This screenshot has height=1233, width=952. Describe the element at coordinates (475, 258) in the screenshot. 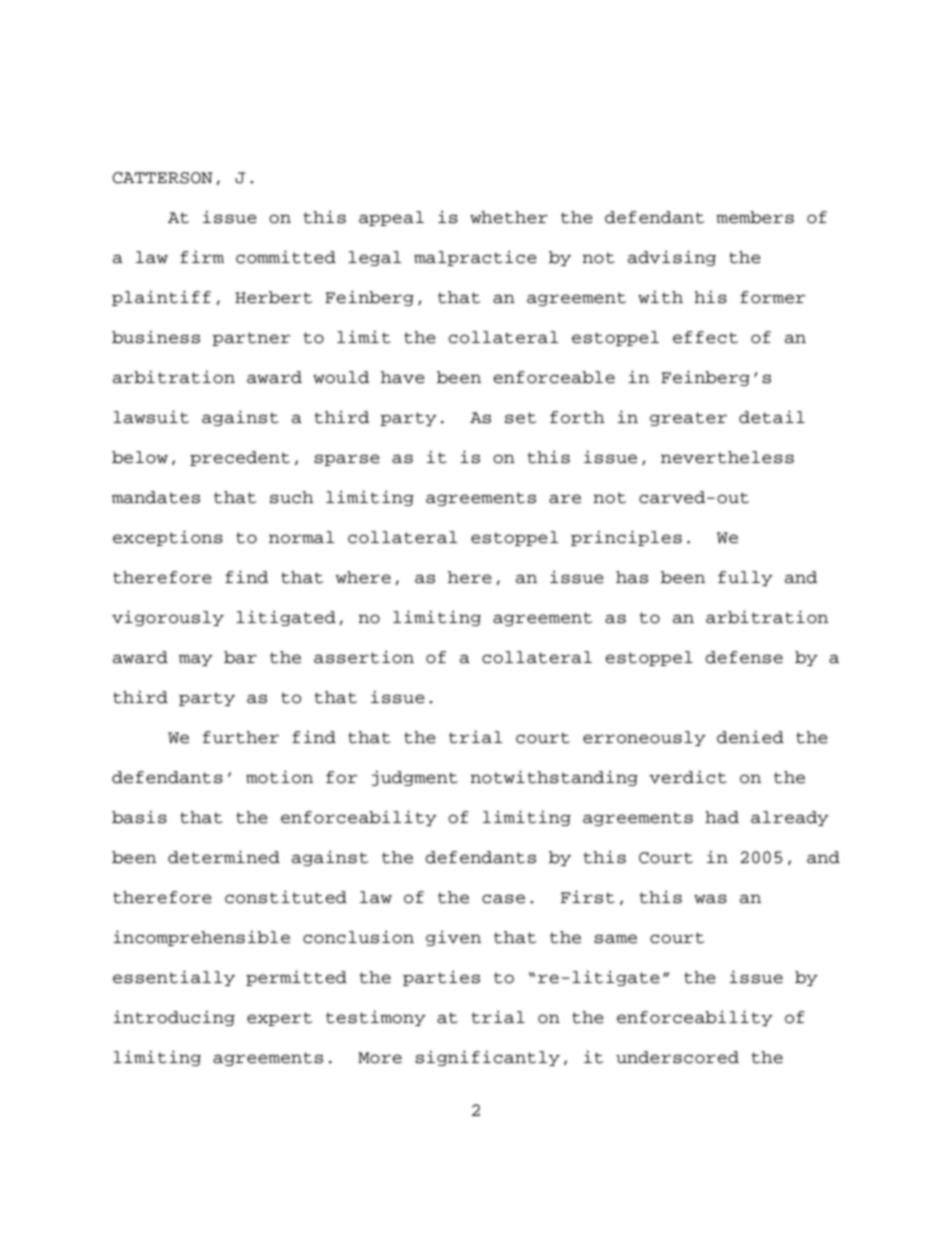

I see `malpractice` at that location.
